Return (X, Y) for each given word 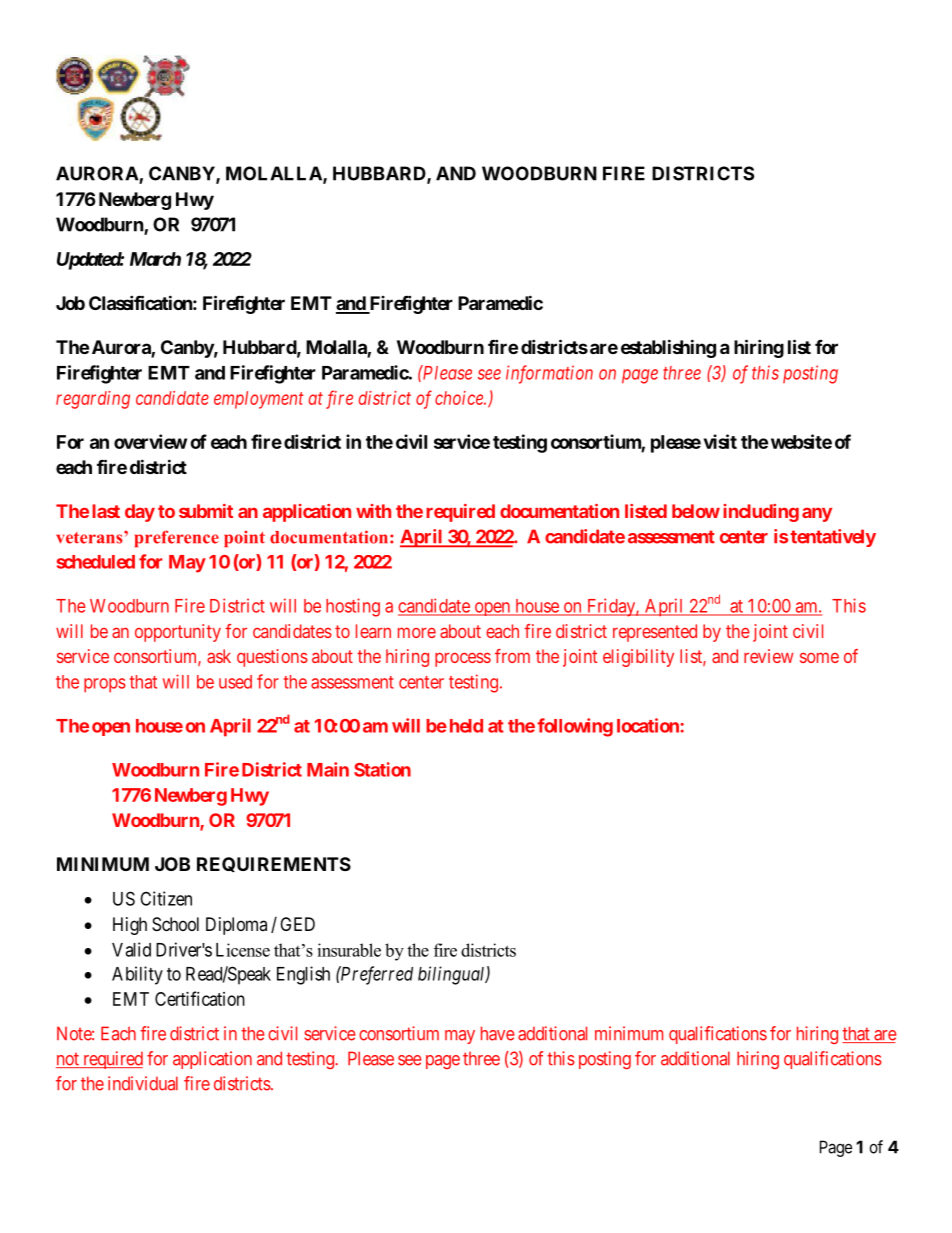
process (463, 660)
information (549, 374)
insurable (349, 950)
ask (219, 656)
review (769, 656)
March (155, 259)
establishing (668, 348)
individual (143, 1083)
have (497, 1033)
